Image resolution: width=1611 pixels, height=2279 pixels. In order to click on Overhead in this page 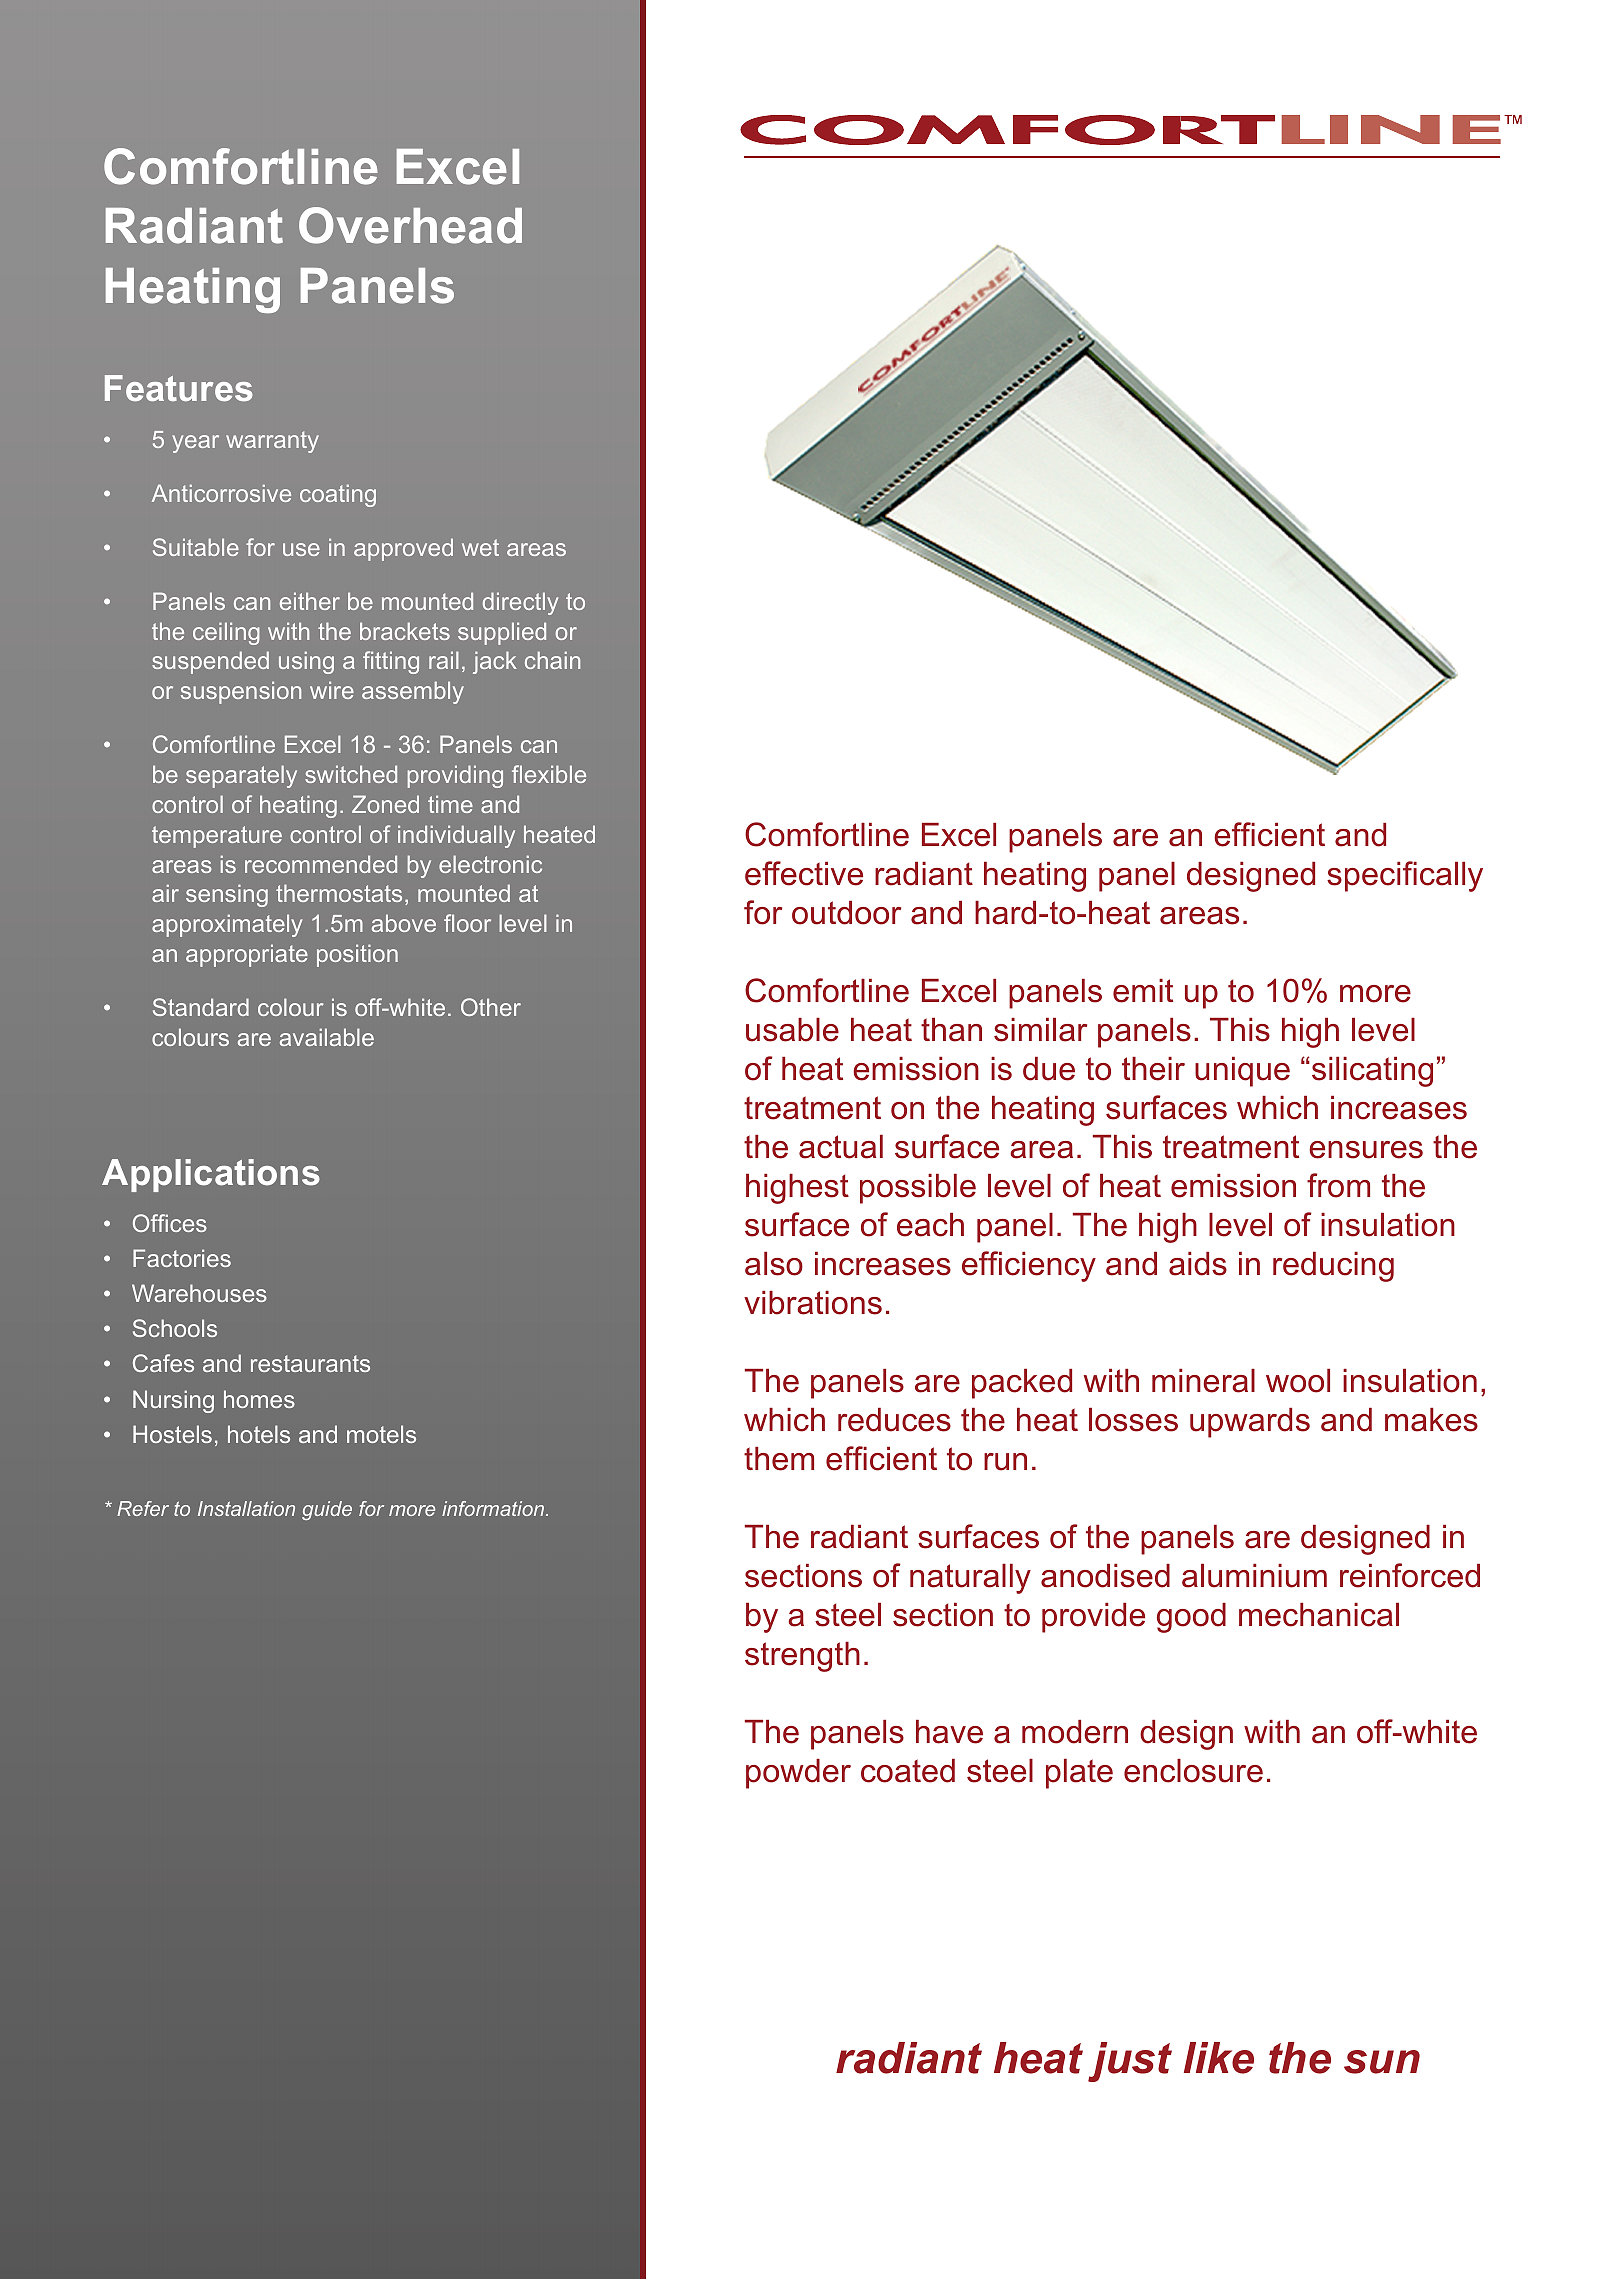, I will do `click(410, 225)`.
